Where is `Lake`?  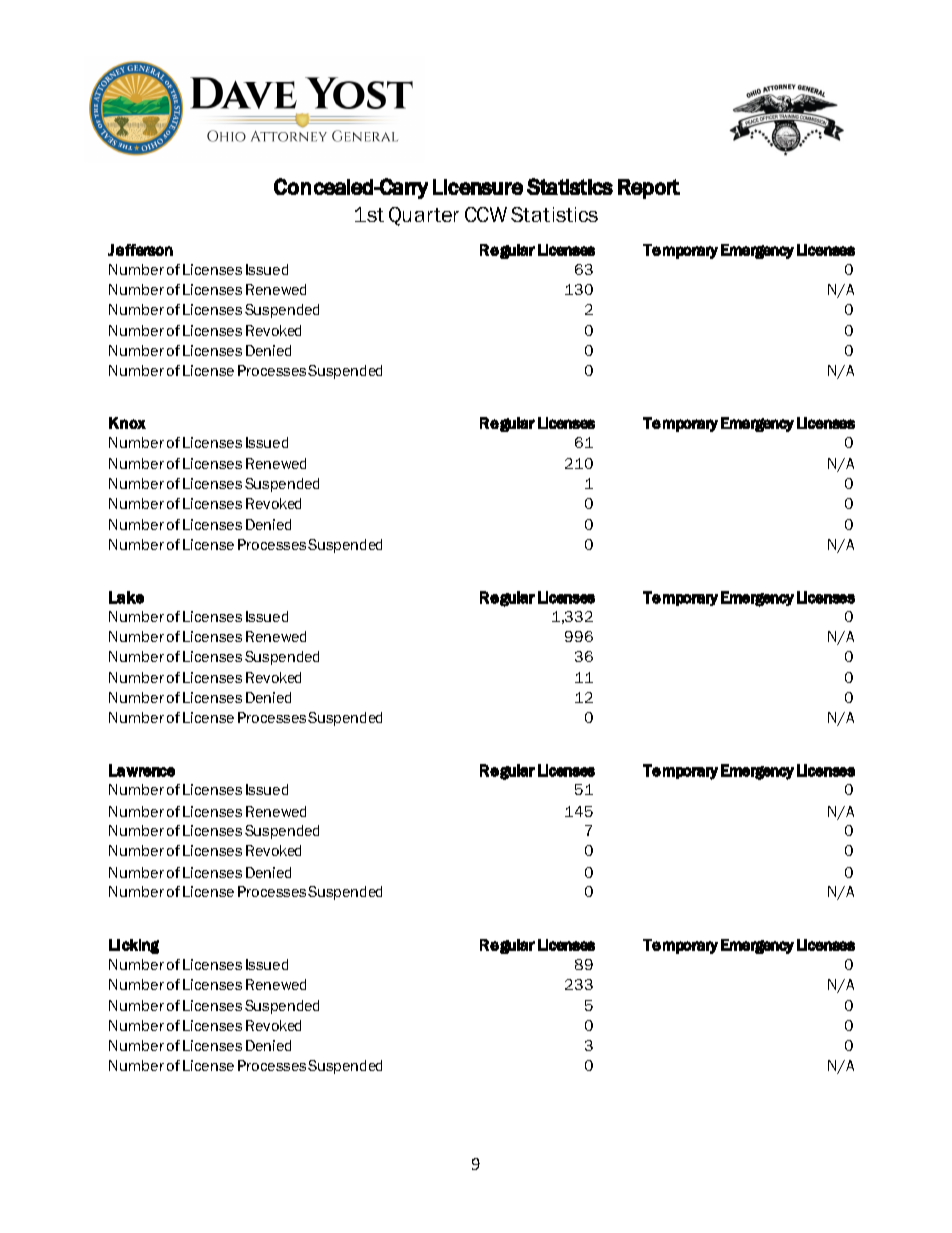 Lake is located at coordinates (126, 597).
